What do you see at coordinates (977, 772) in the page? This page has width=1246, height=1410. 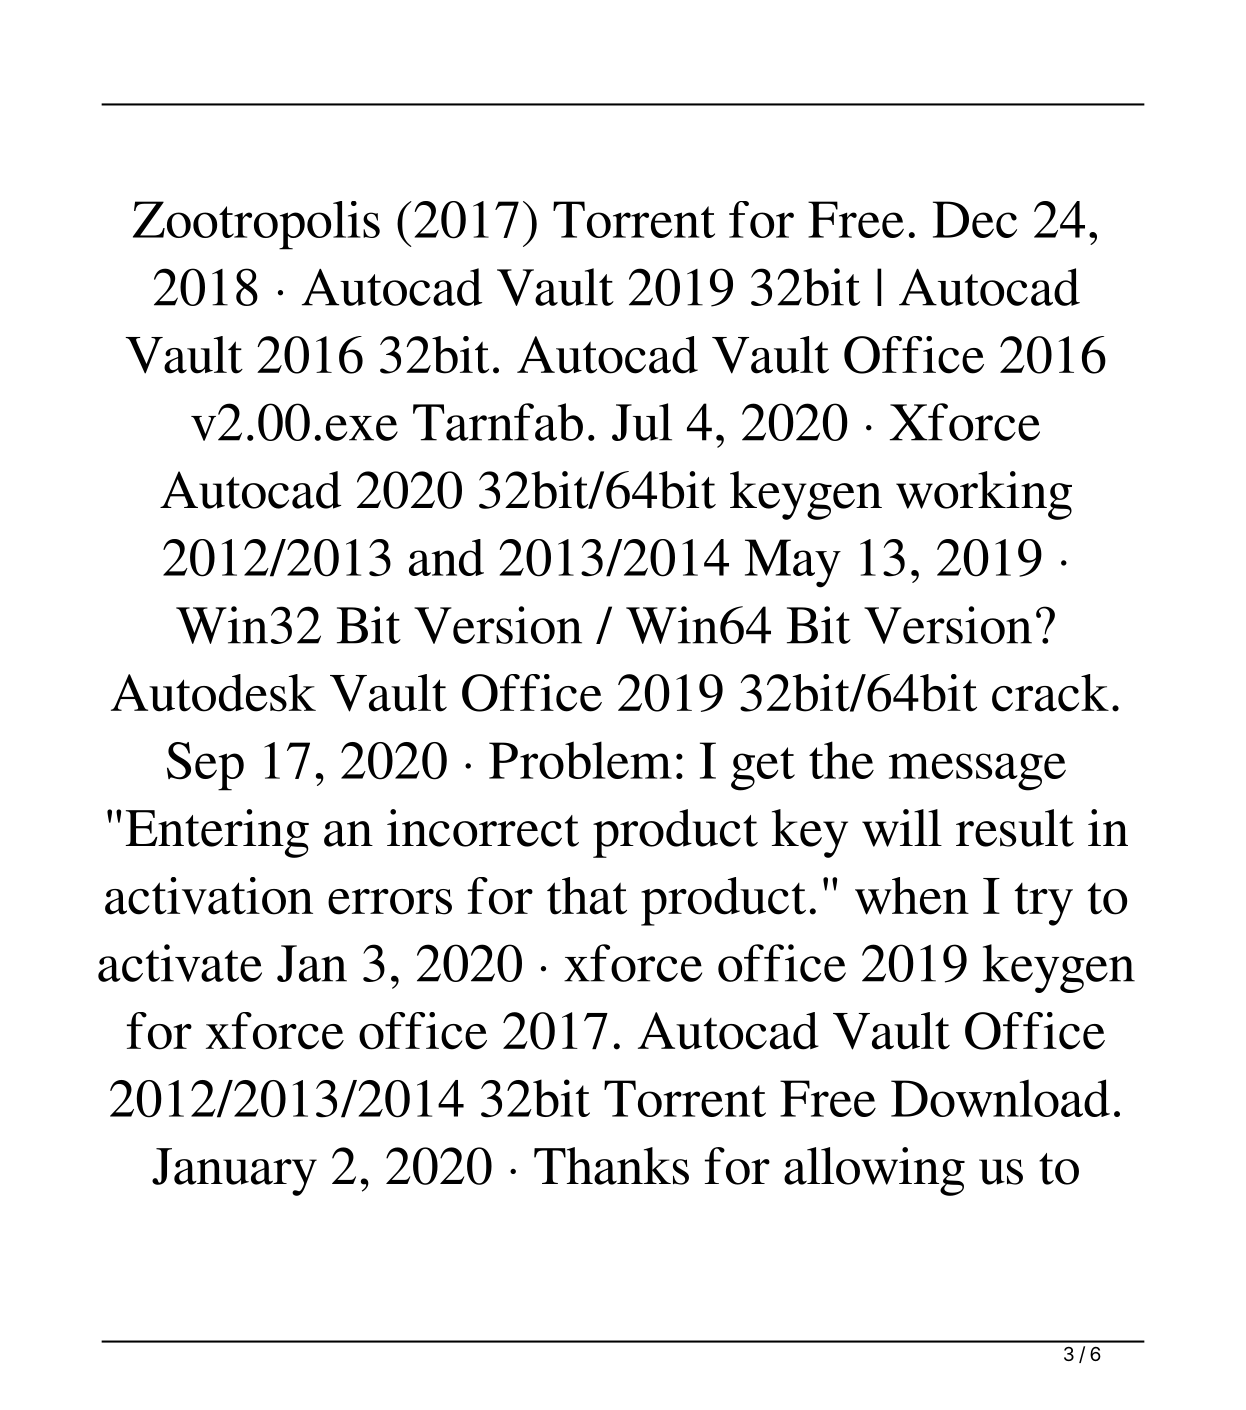 I see `message` at bounding box center [977, 772].
